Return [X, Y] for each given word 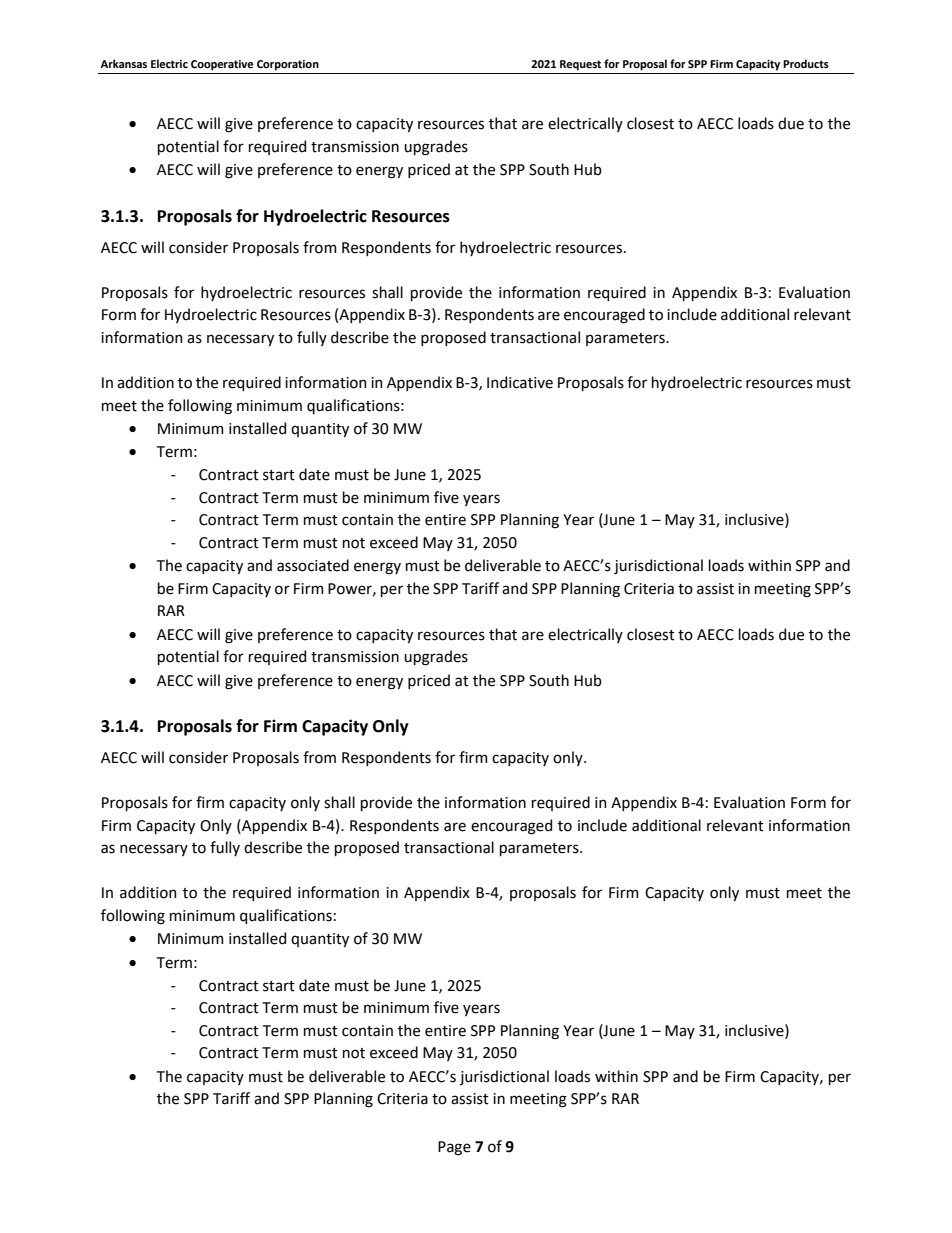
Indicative [520, 382]
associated [313, 565]
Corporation [288, 65]
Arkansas [123, 63]
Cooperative [222, 65]
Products [806, 63]
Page [454, 1148]
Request [580, 65]
